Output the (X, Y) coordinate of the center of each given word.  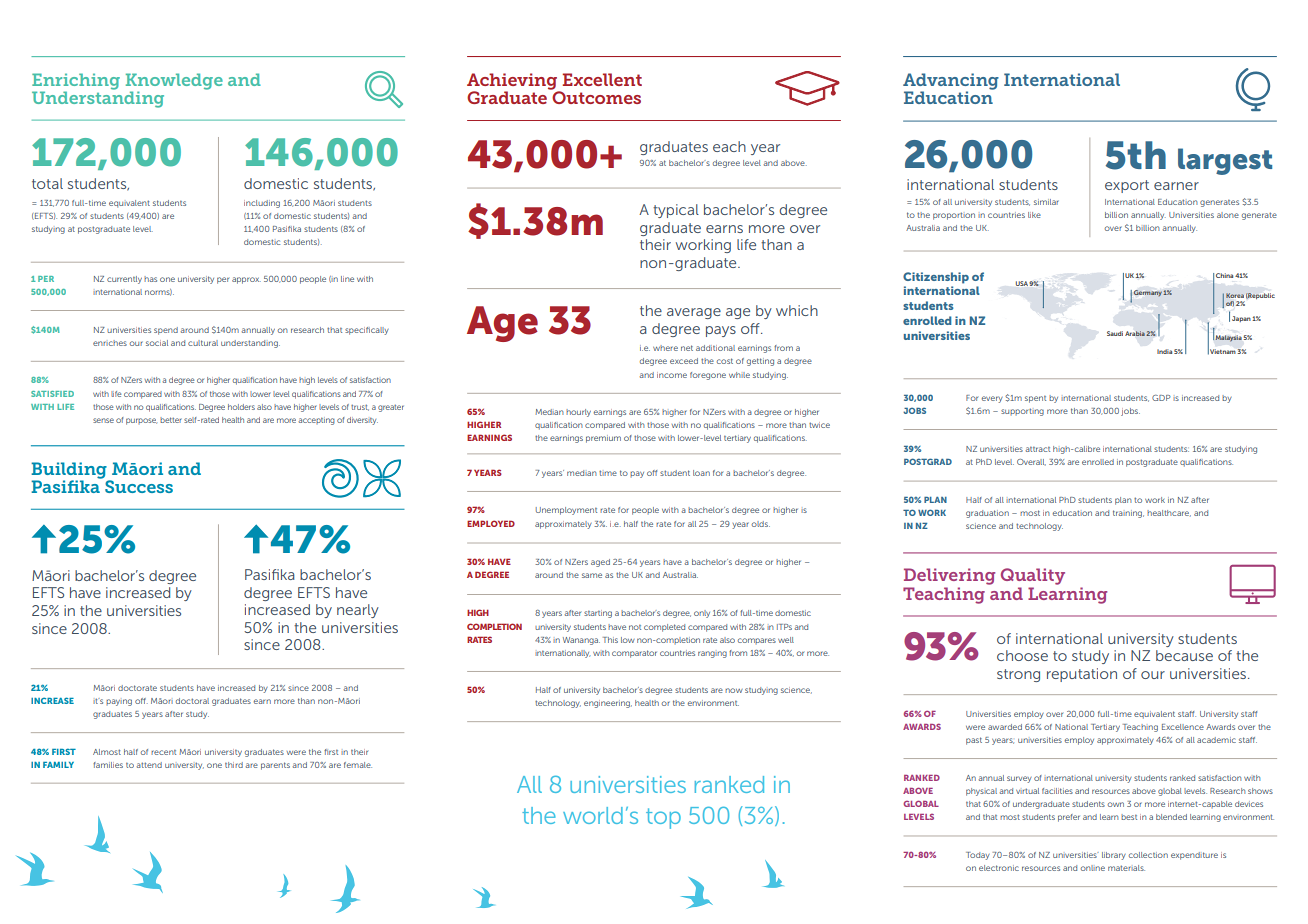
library (1114, 856)
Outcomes (595, 96)
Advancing (951, 82)
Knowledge (174, 82)
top (663, 818)
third (234, 765)
